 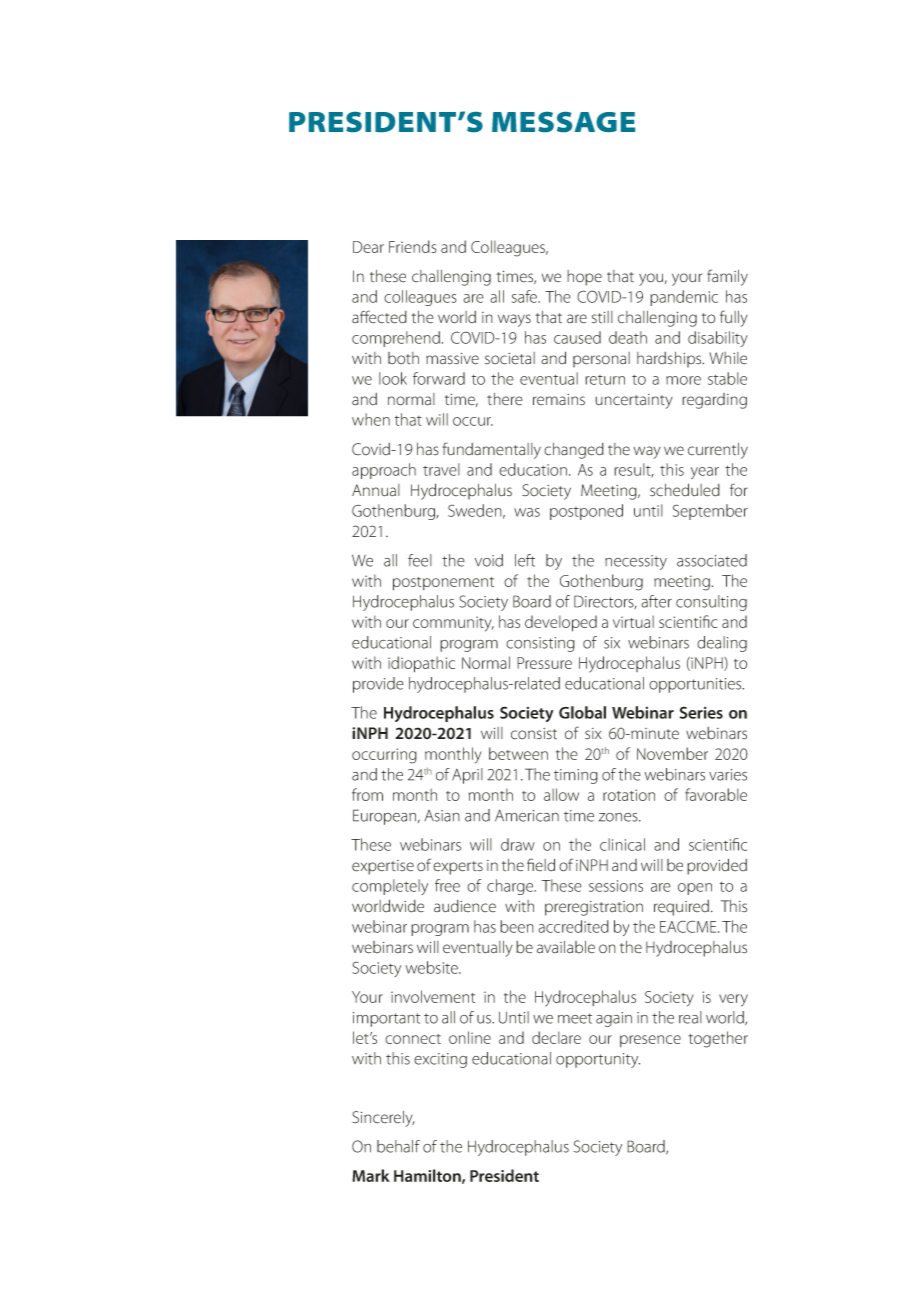 What do you see at coordinates (716, 794) in the screenshot?
I see `favorable` at bounding box center [716, 794].
